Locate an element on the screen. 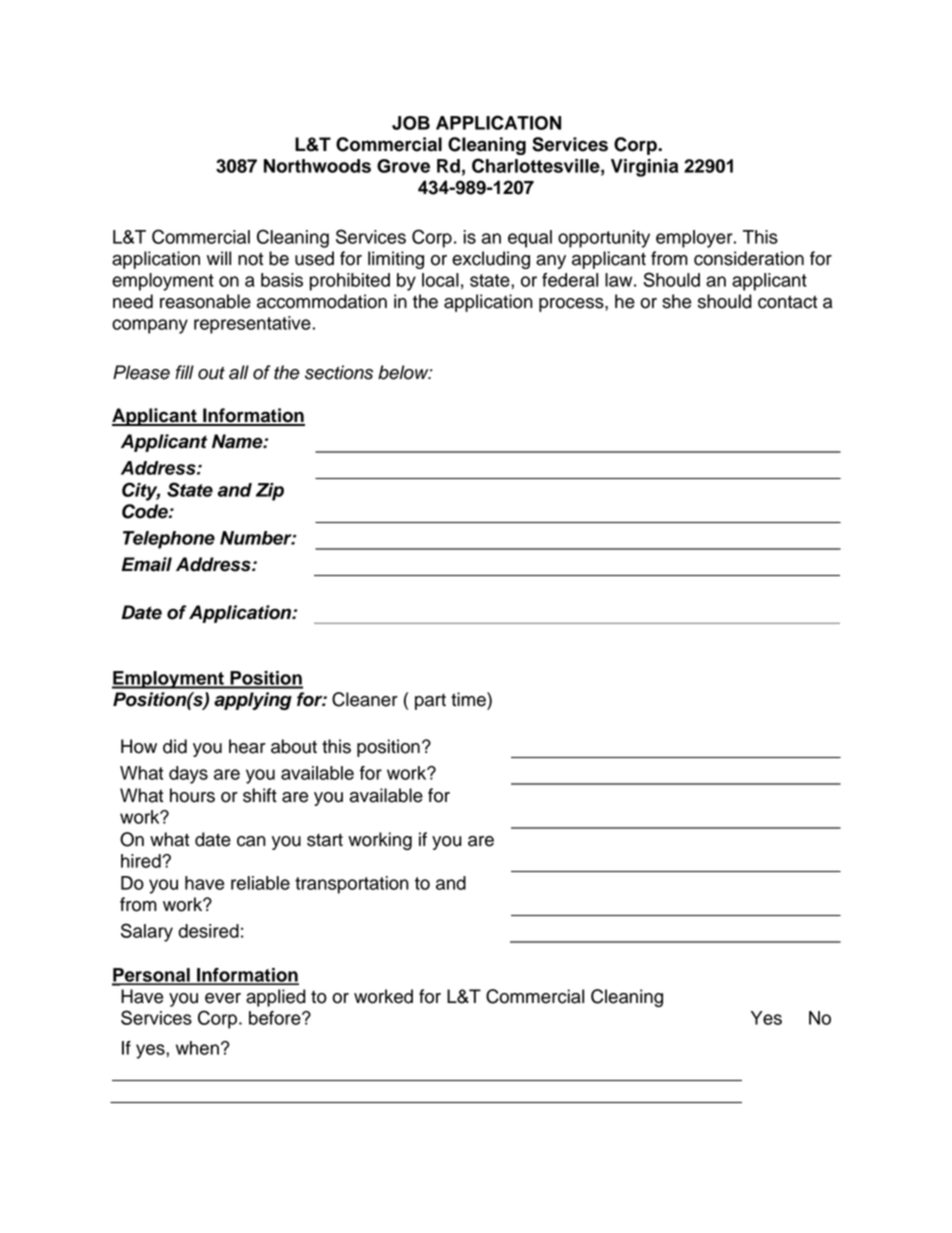 The height and width of the screenshot is (1233, 952). reasonable is located at coordinates (205, 301).
